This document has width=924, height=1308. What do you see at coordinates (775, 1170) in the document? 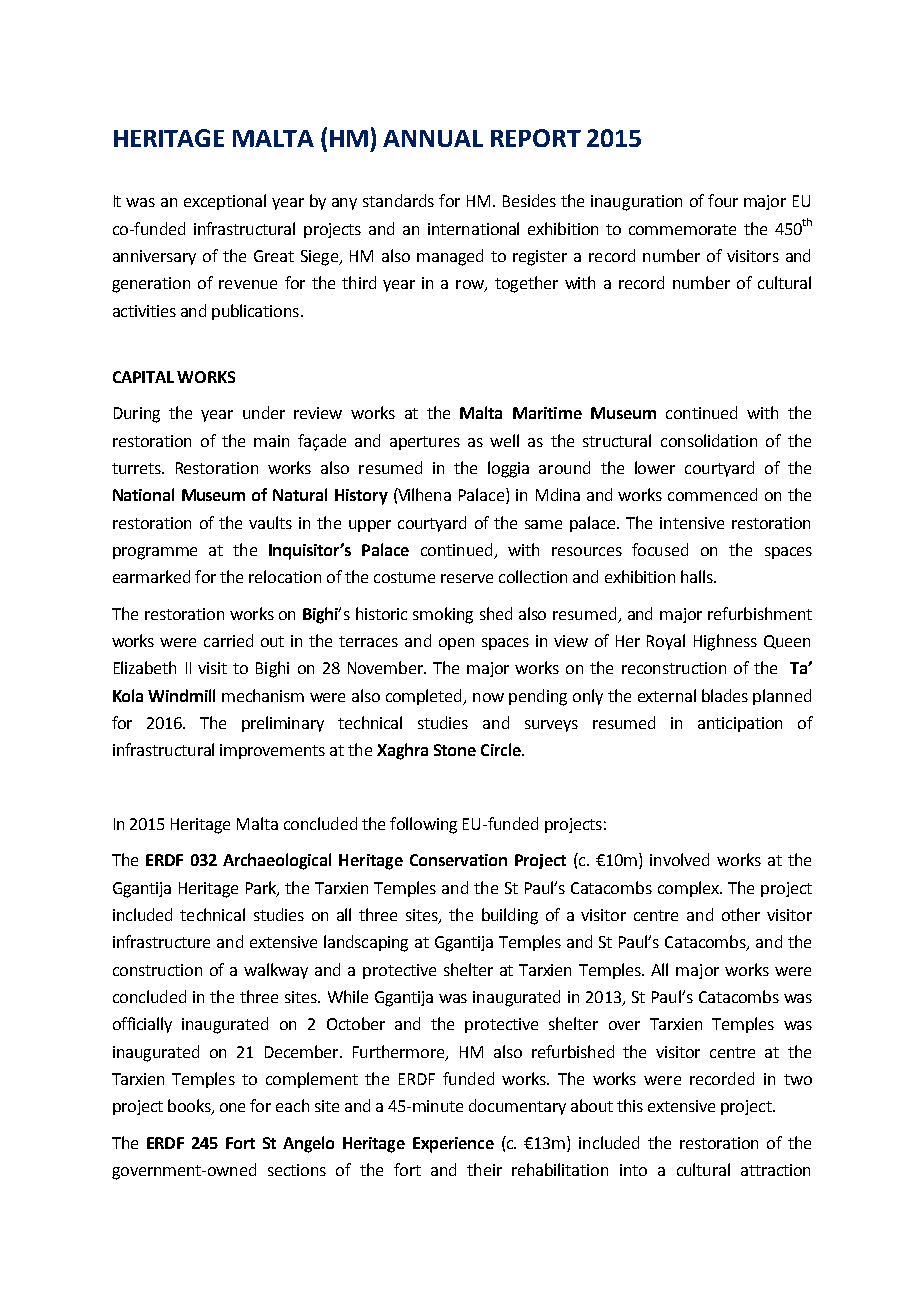
I see `attraction` at bounding box center [775, 1170].
